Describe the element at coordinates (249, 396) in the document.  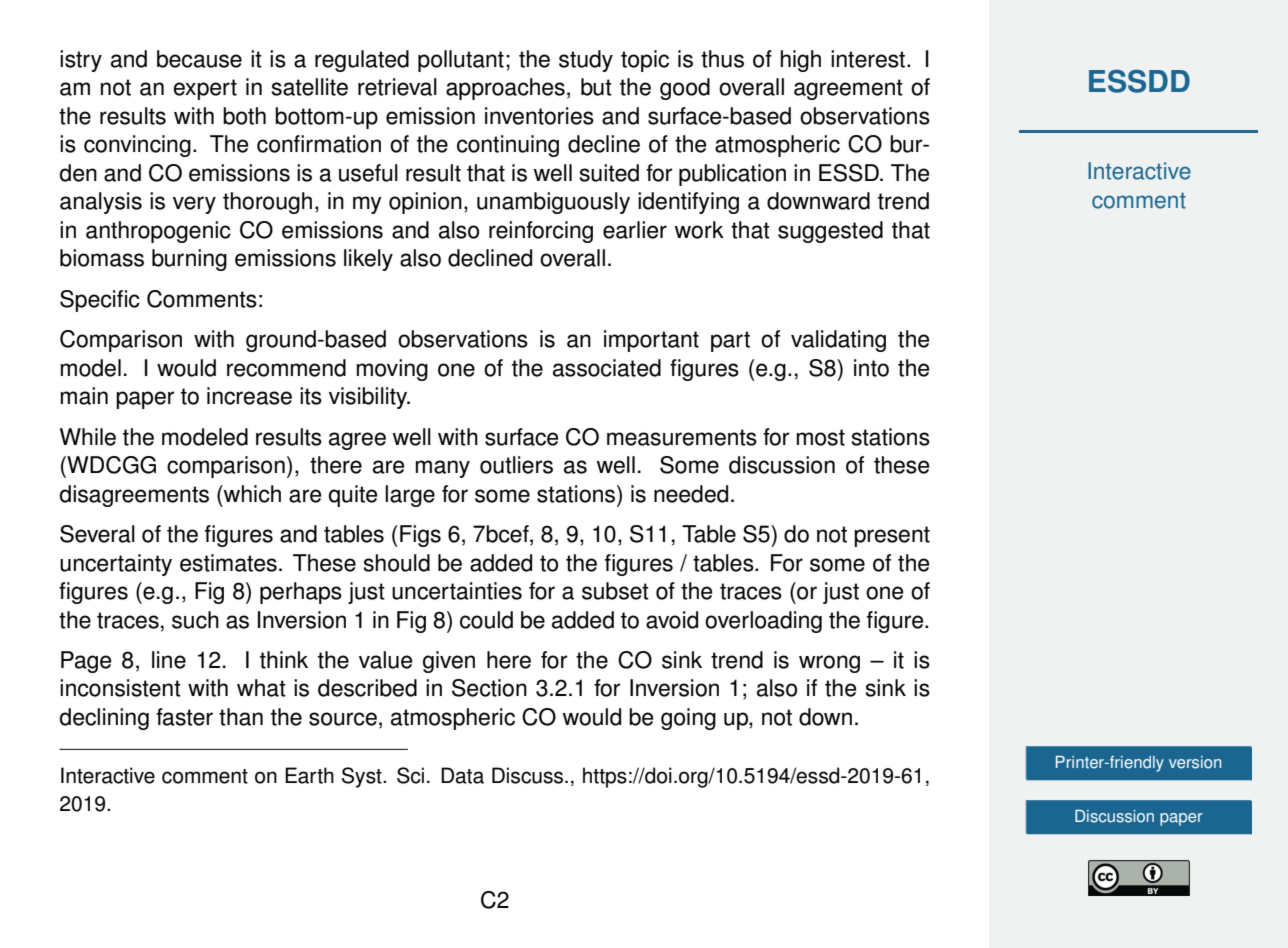
I see `increase` at that location.
